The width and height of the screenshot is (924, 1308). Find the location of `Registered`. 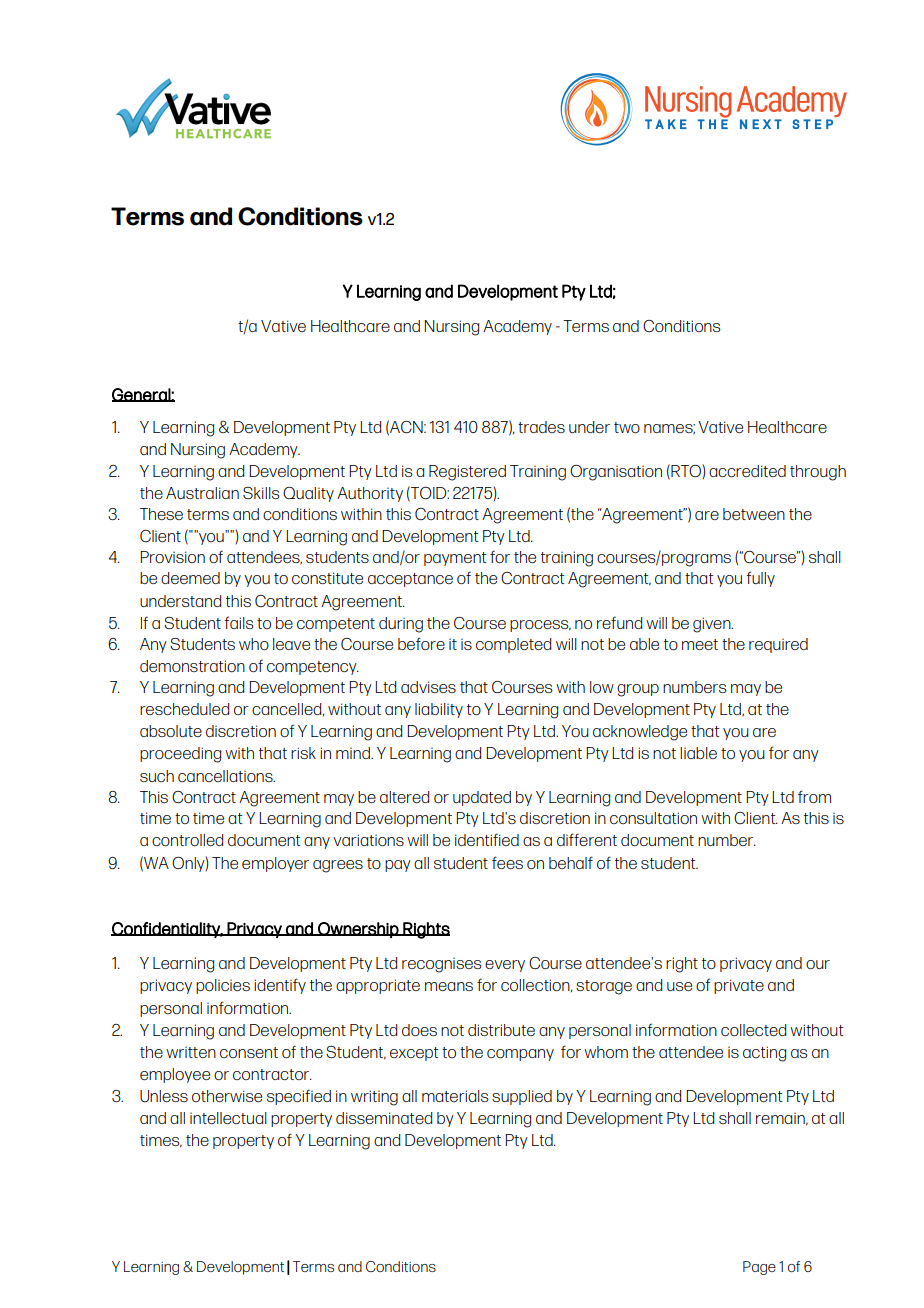

Registered is located at coordinates (467, 473).
